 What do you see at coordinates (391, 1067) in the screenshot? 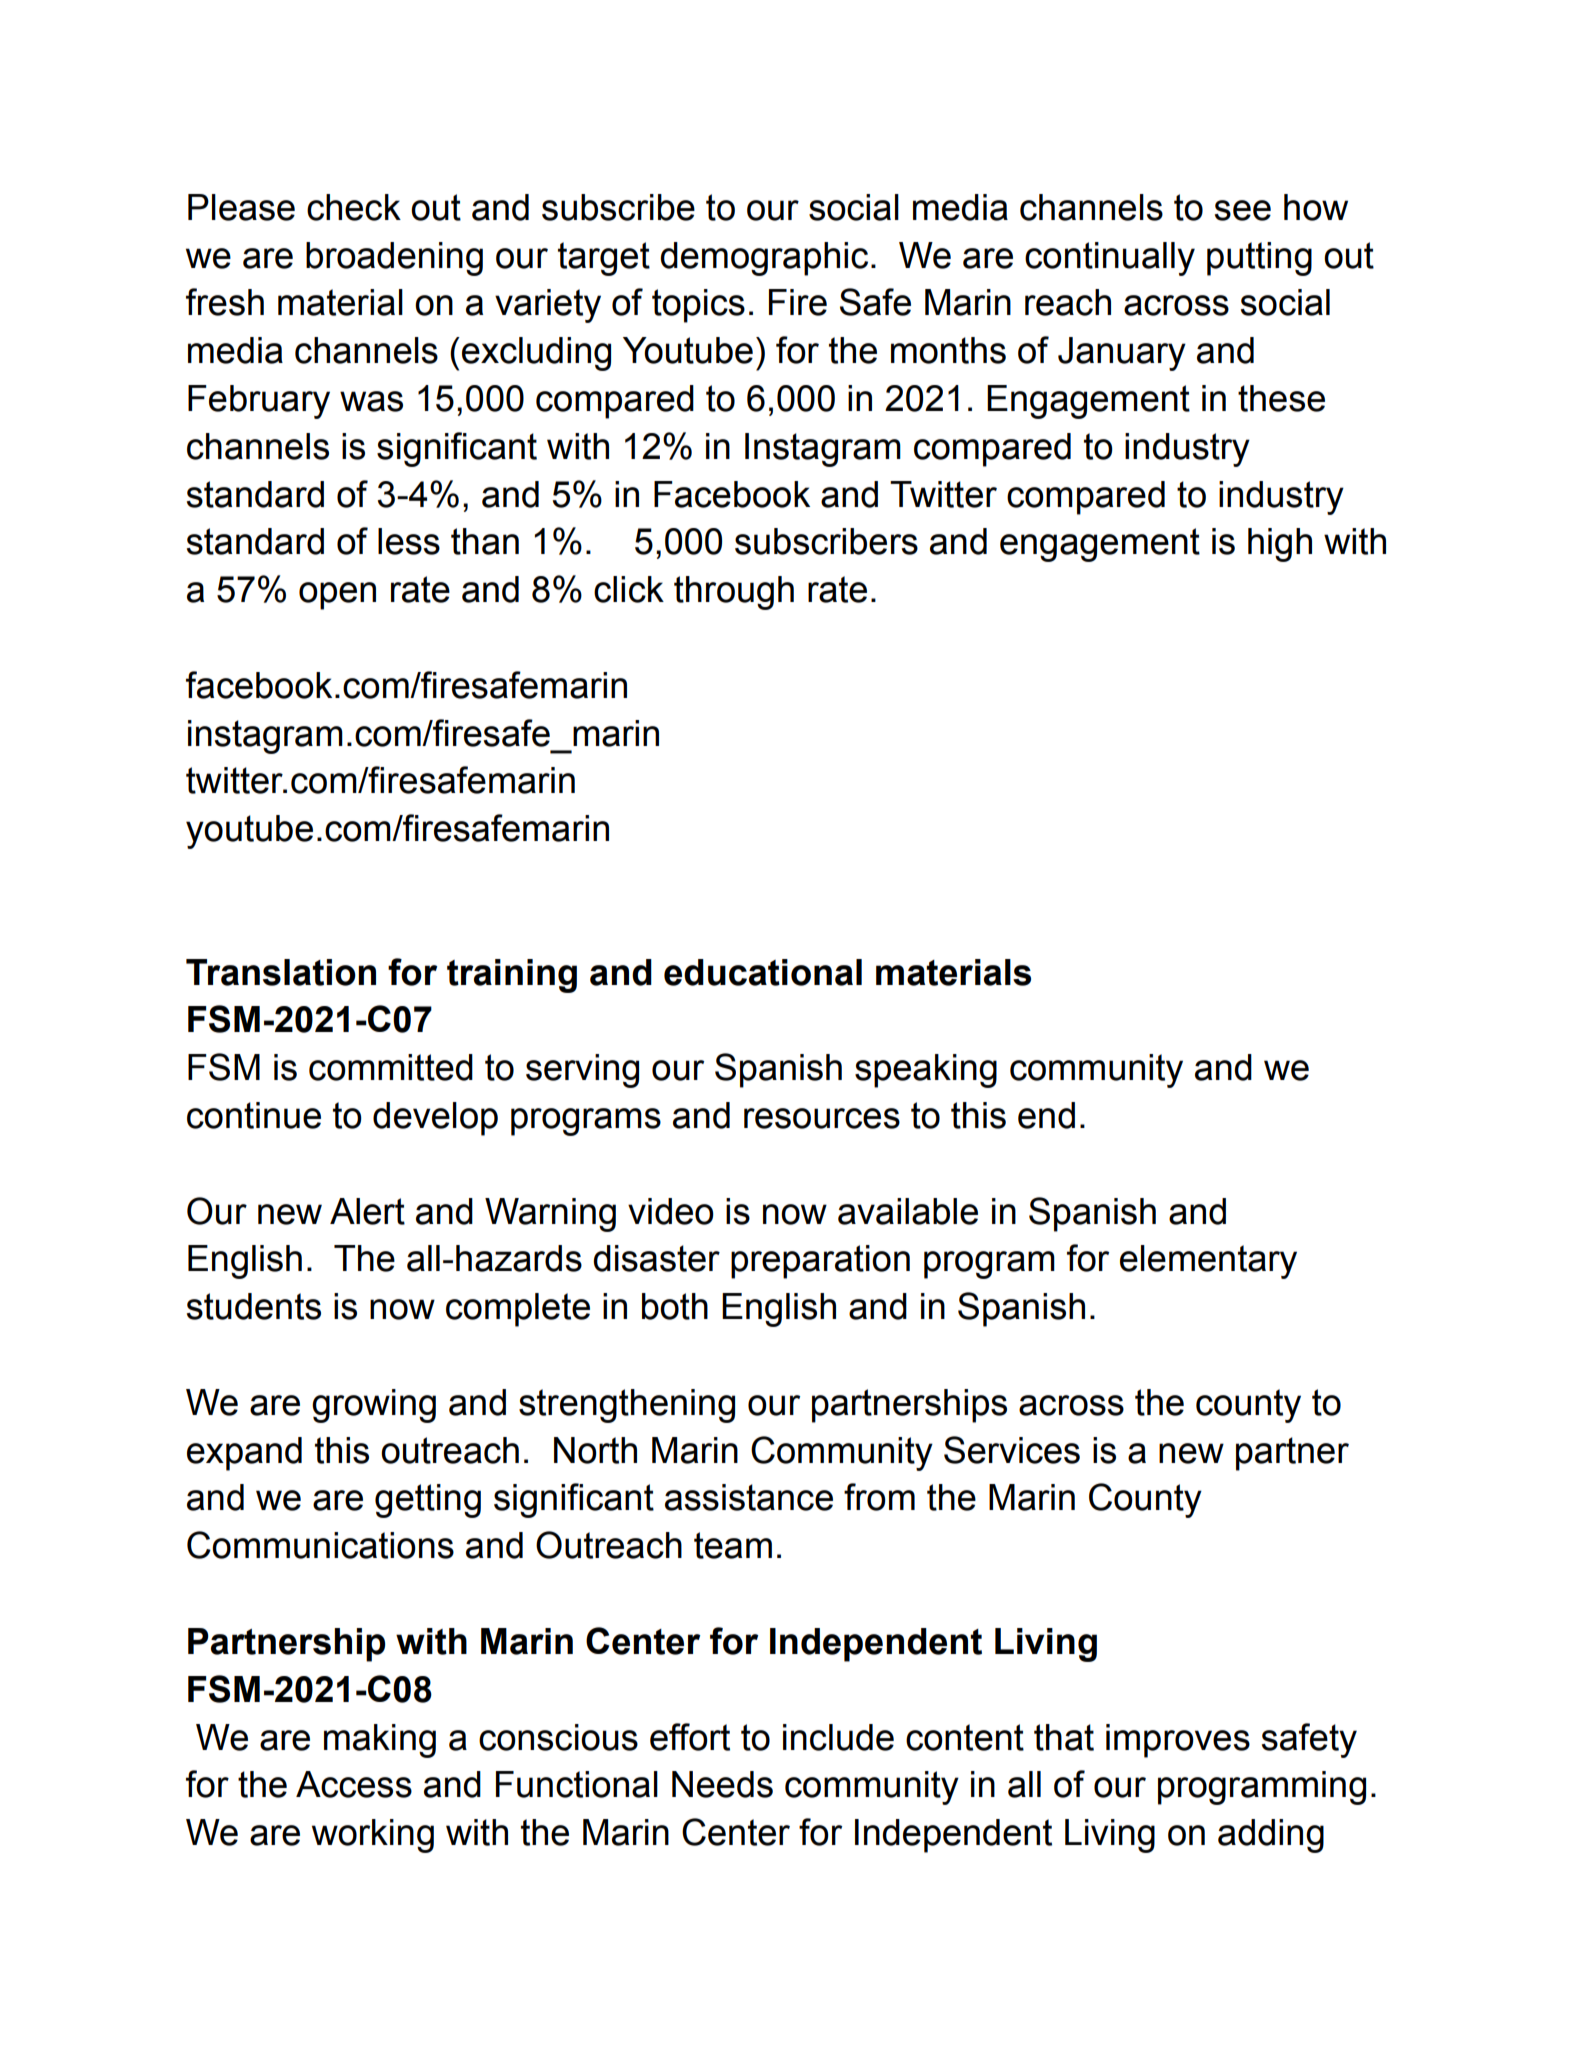
I see `committed` at bounding box center [391, 1067].
